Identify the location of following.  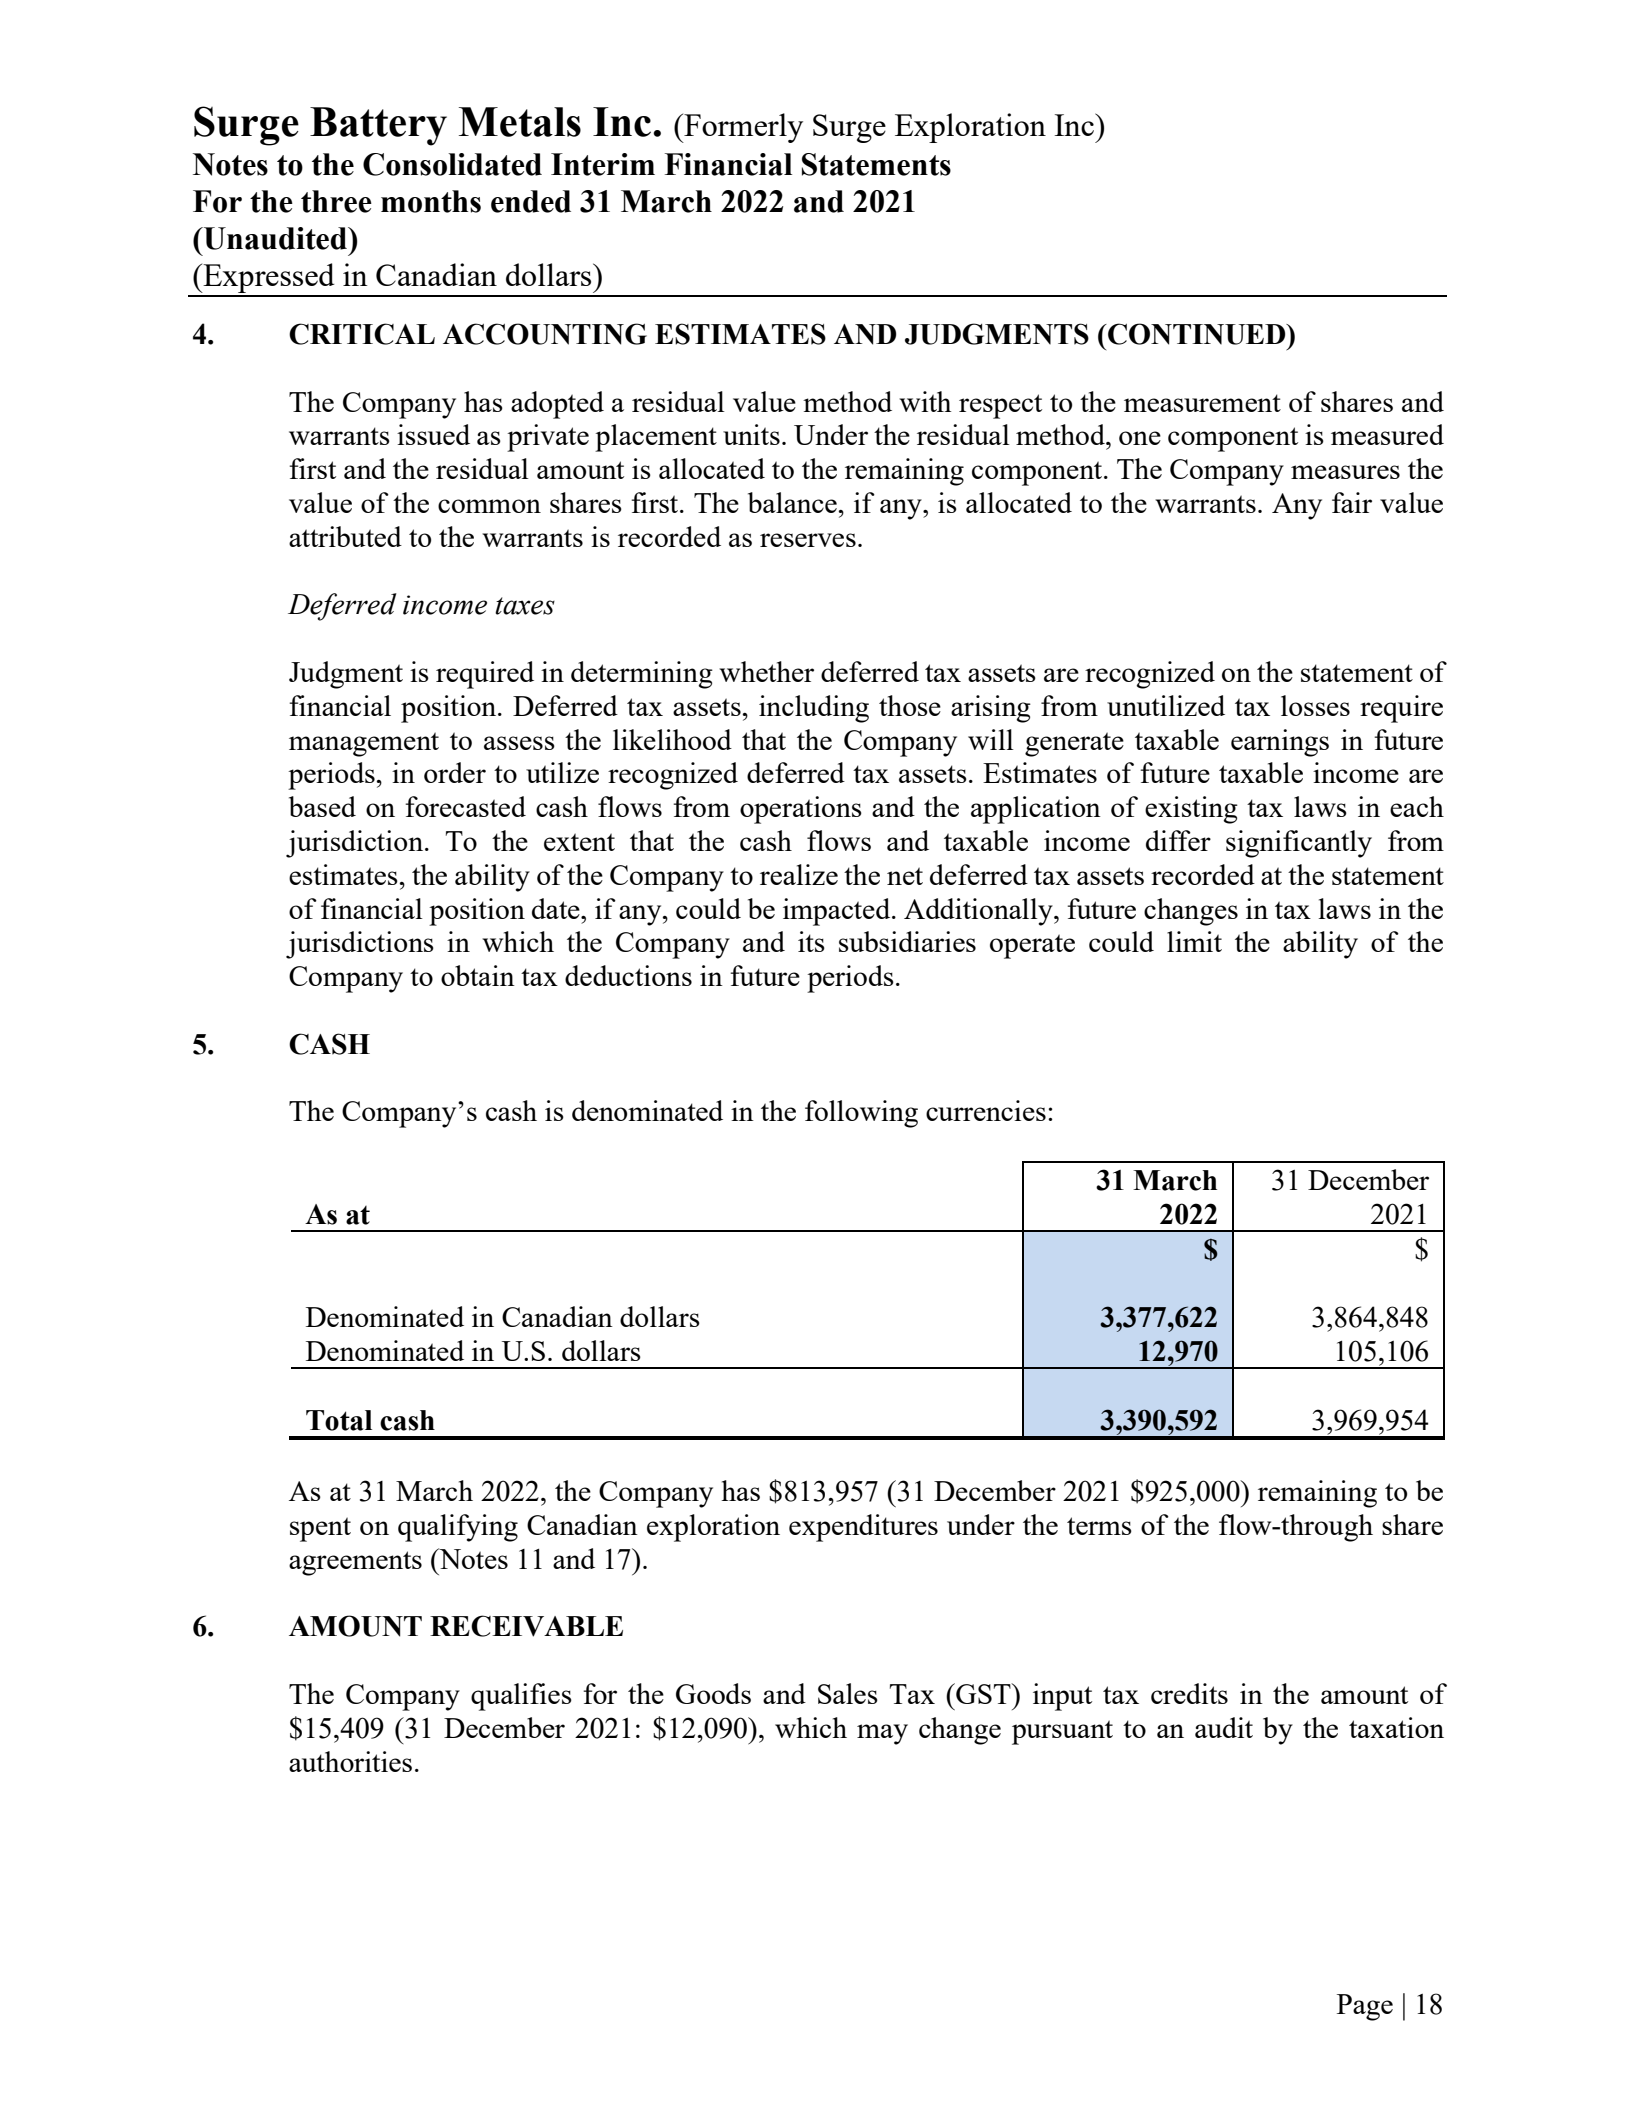
(861, 1114).
